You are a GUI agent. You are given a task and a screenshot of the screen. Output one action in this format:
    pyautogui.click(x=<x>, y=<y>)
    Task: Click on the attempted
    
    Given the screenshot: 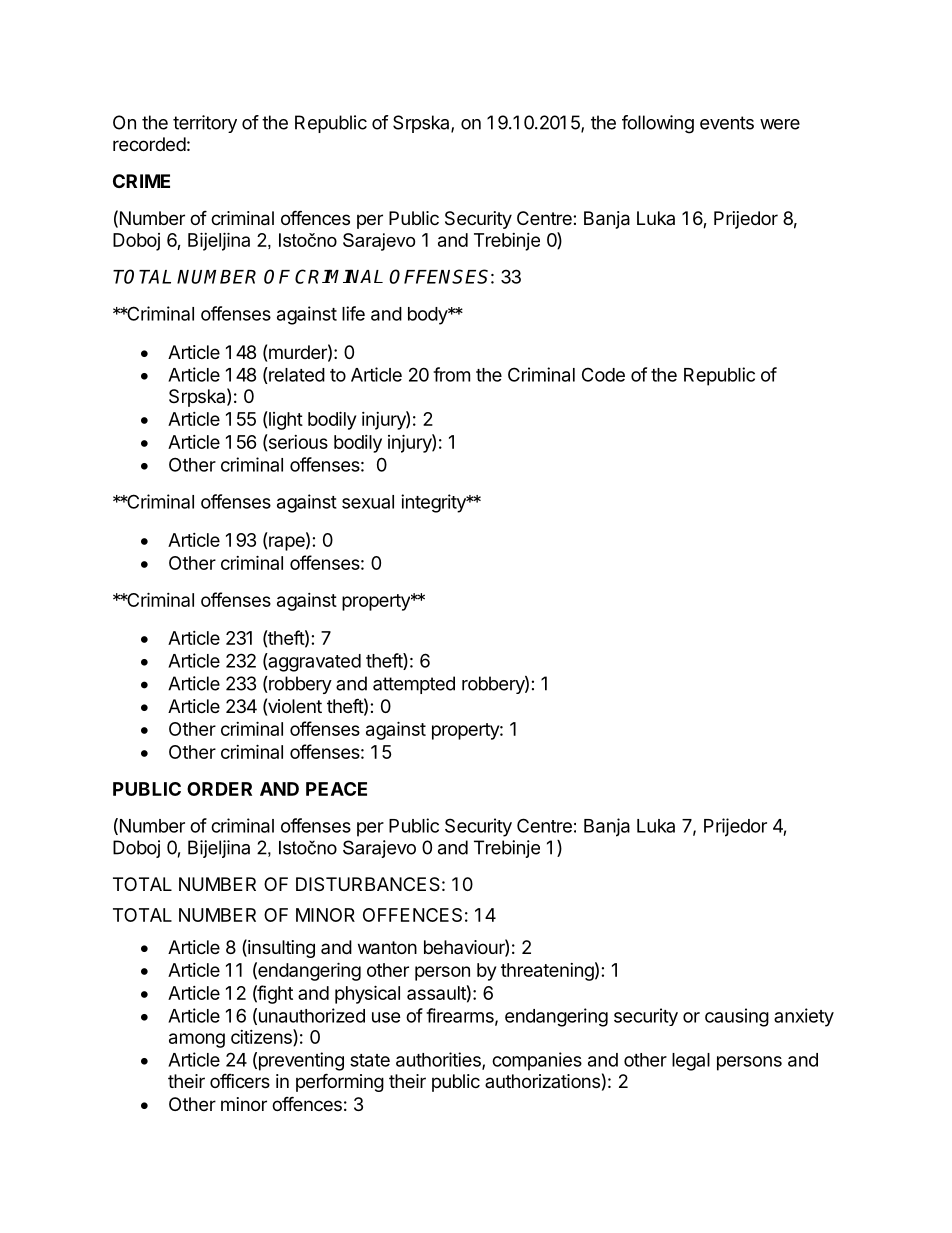 What is the action you would take?
    pyautogui.click(x=414, y=685)
